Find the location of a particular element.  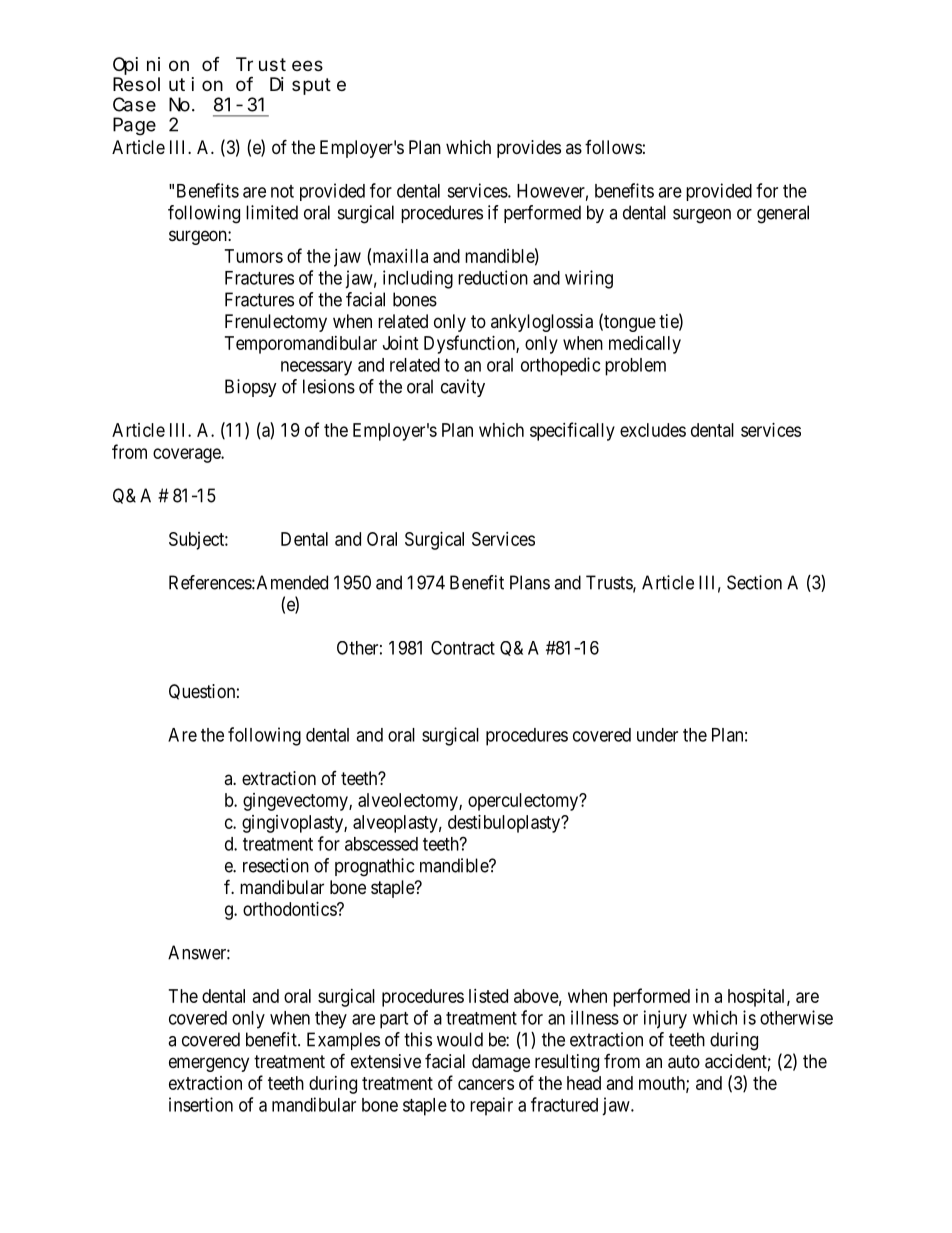

under is located at coordinates (657, 735).
